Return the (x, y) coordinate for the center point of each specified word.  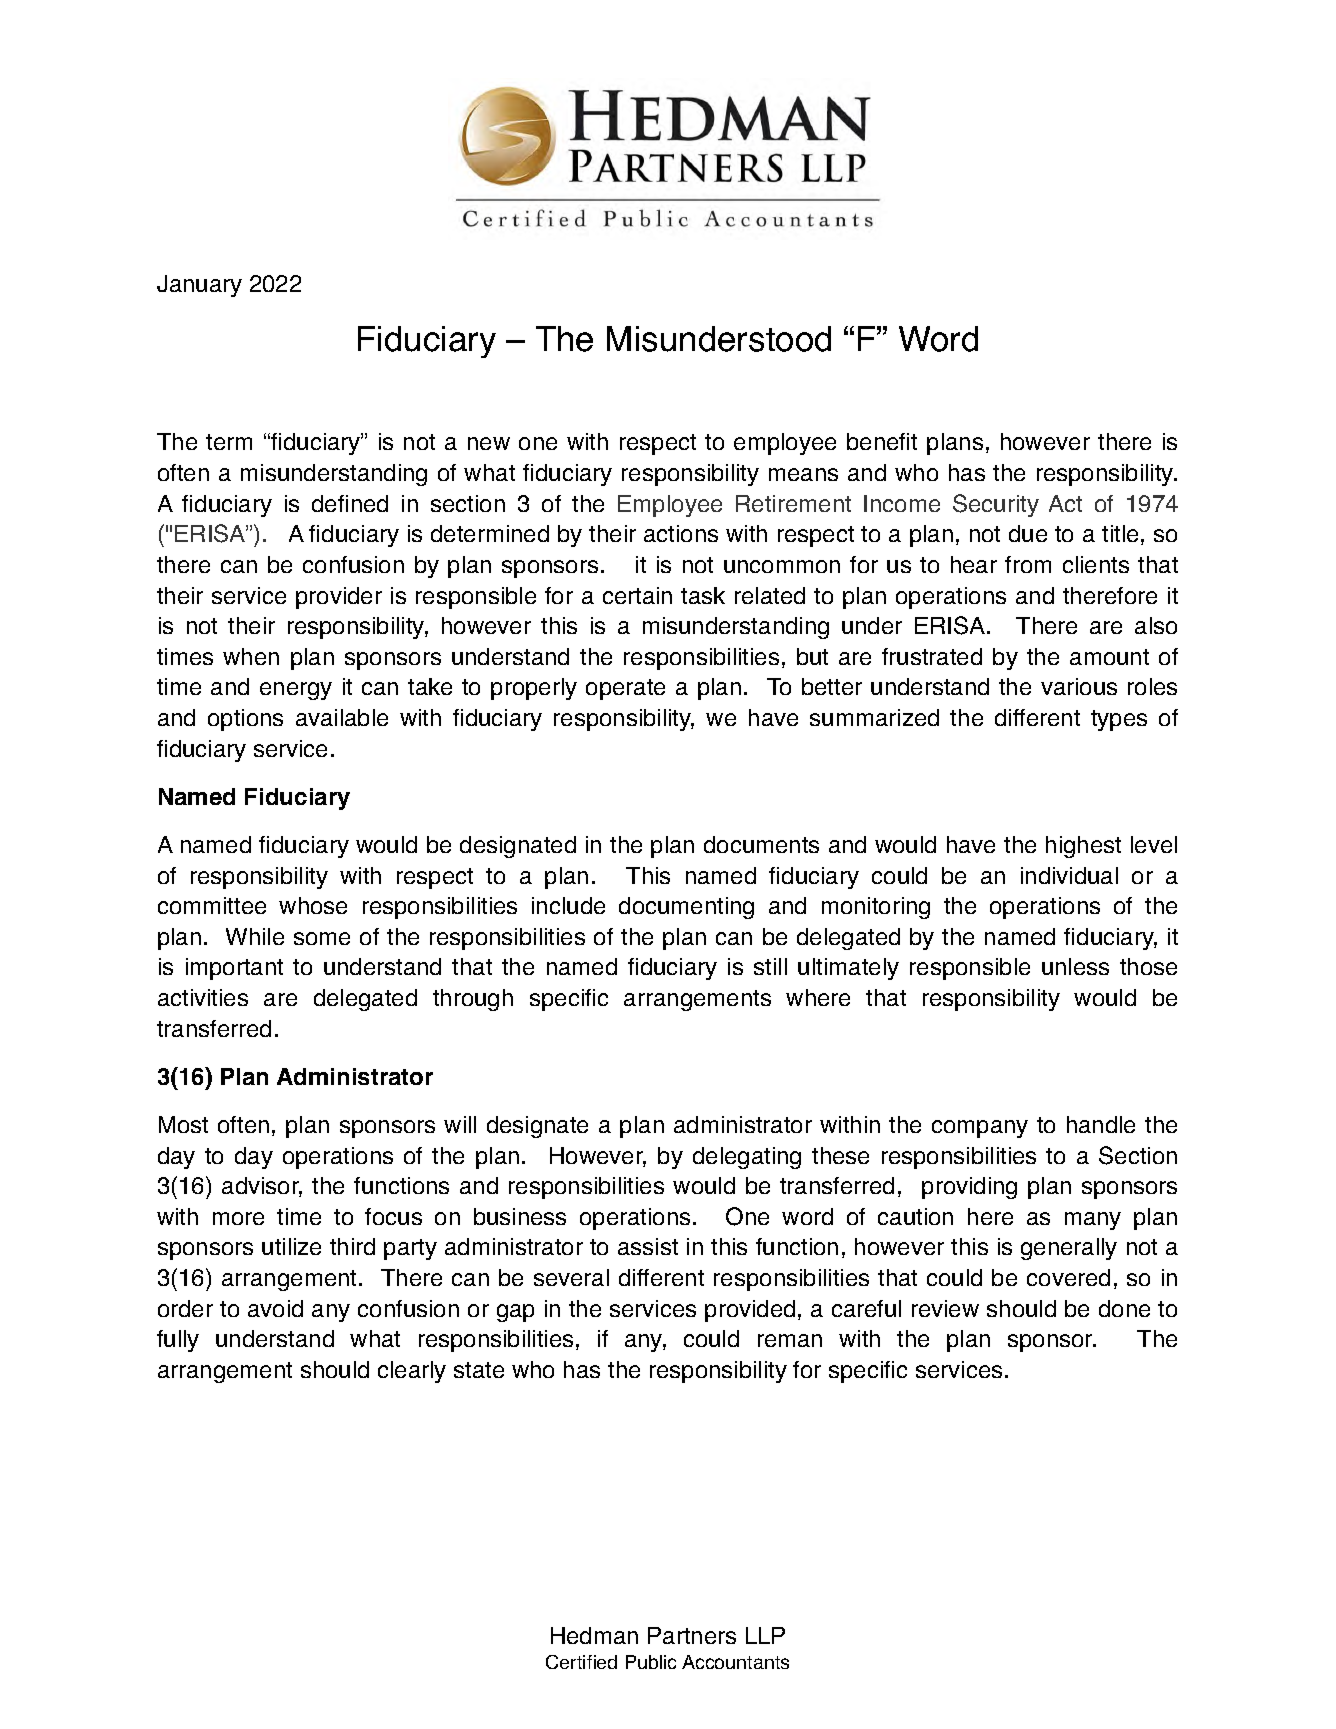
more (238, 1218)
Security (996, 505)
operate (625, 689)
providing (969, 1188)
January (199, 286)
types (1119, 720)
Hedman (594, 1635)
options (245, 720)
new (489, 443)
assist (648, 1246)
